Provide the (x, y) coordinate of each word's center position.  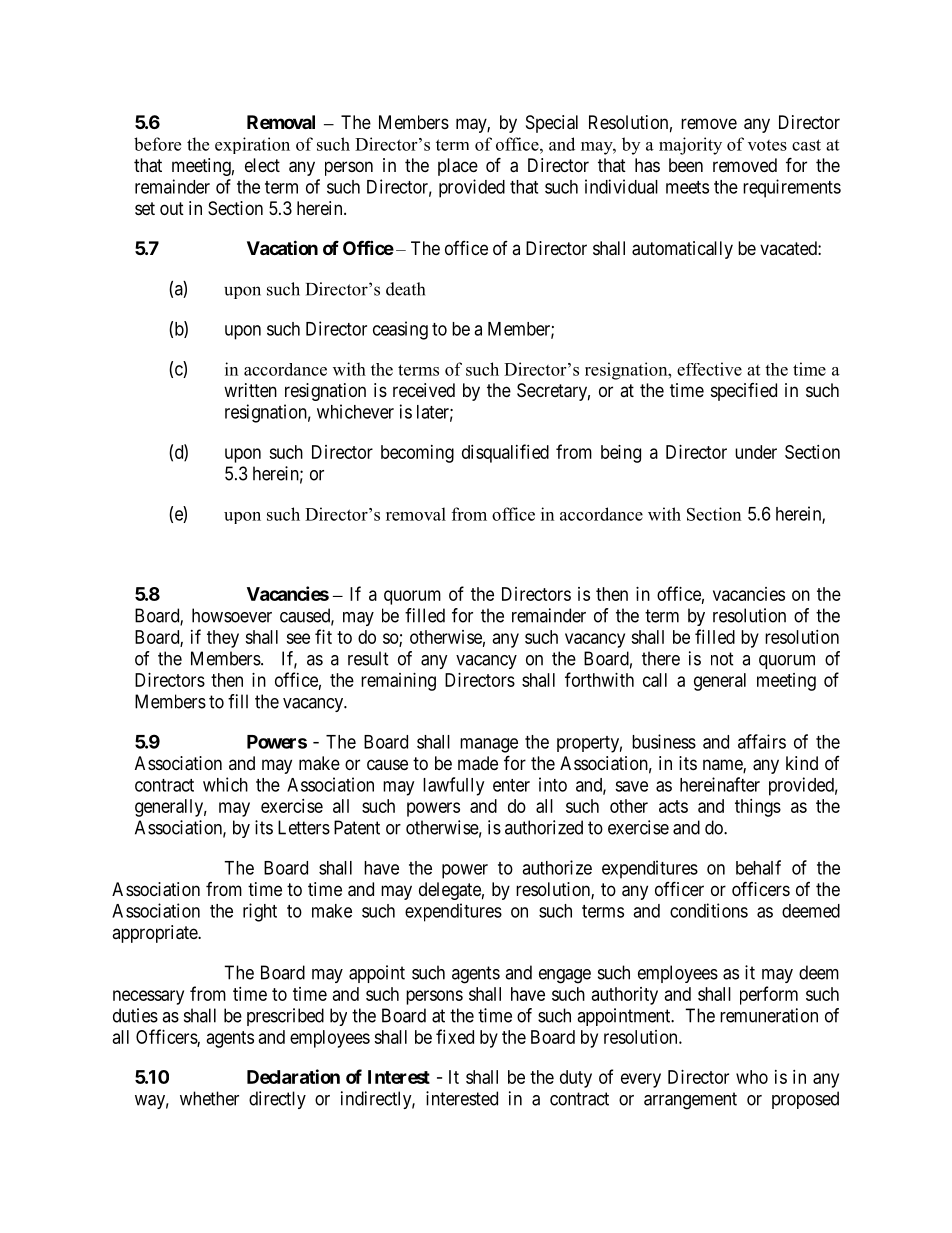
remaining (398, 682)
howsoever (232, 615)
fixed (455, 1036)
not (722, 659)
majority (690, 146)
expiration (252, 145)
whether (209, 1098)
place (458, 167)
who (752, 1077)
